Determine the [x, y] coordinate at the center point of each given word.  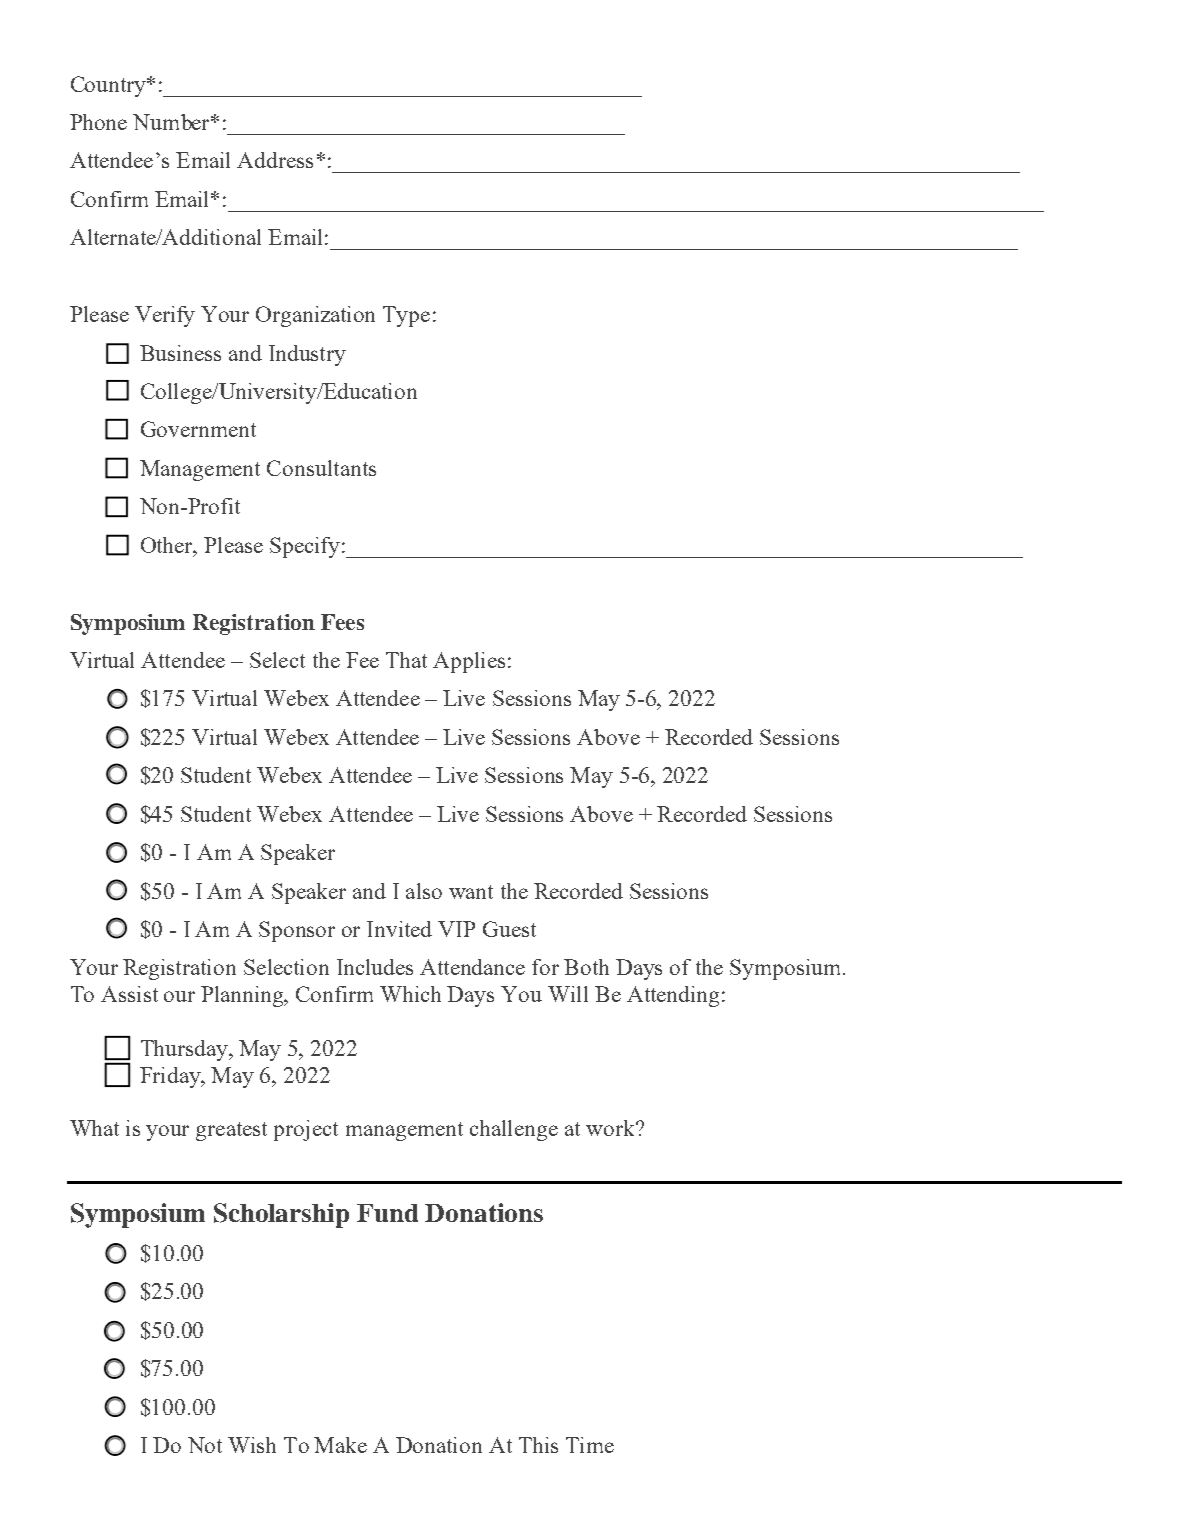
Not [205, 1445]
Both [586, 967]
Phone [98, 122]
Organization [315, 316]
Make [340, 1445]
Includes [375, 967]
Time [590, 1445]
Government [198, 429]
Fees [342, 622]
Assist [129, 994]
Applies [469, 662]
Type [406, 316]
